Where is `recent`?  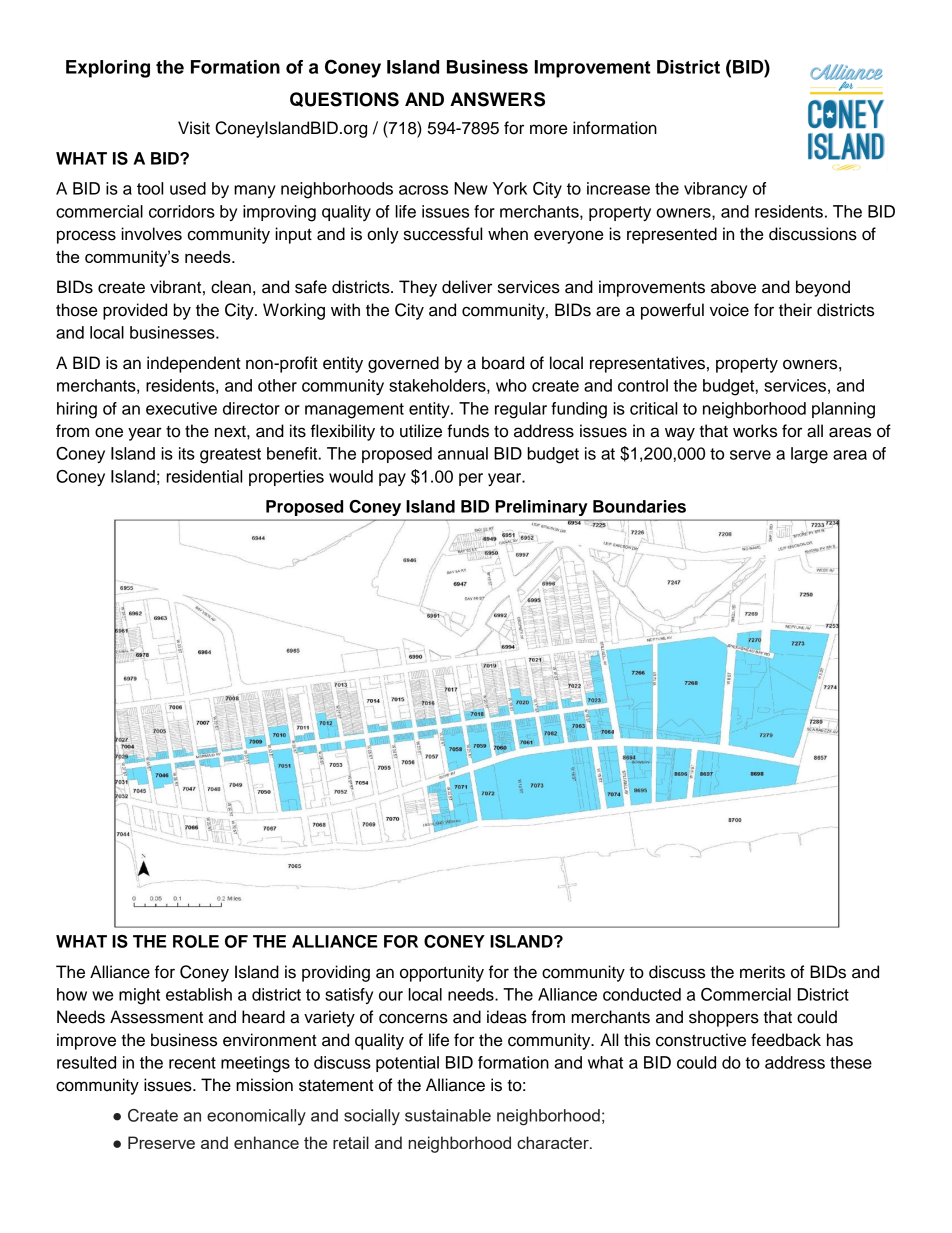 recent is located at coordinates (192, 1063).
